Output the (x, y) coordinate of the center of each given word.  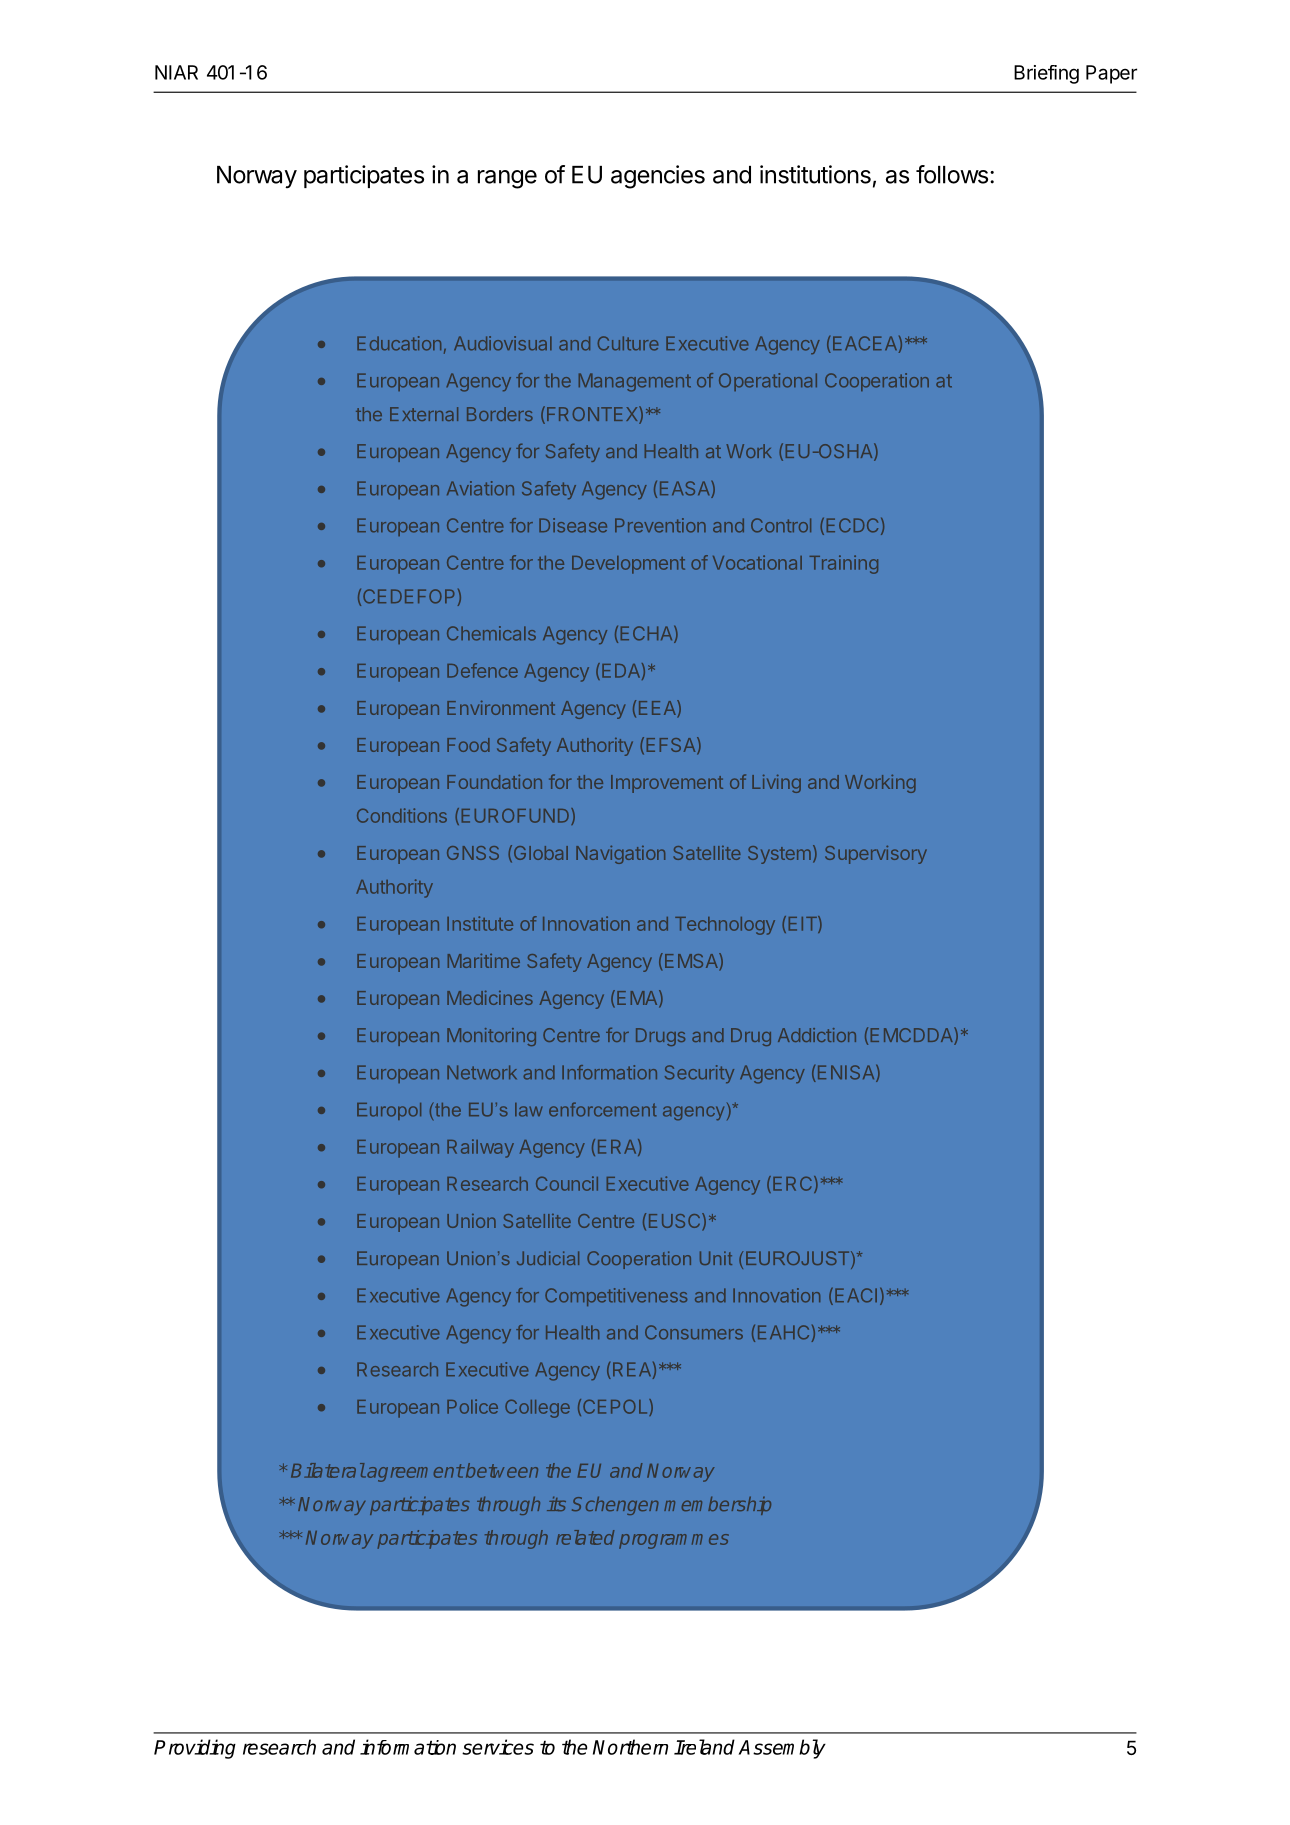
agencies (658, 177)
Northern (630, 1747)
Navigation (620, 855)
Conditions (402, 815)
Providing (195, 1749)
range (507, 179)
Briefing (1046, 74)
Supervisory (876, 855)
